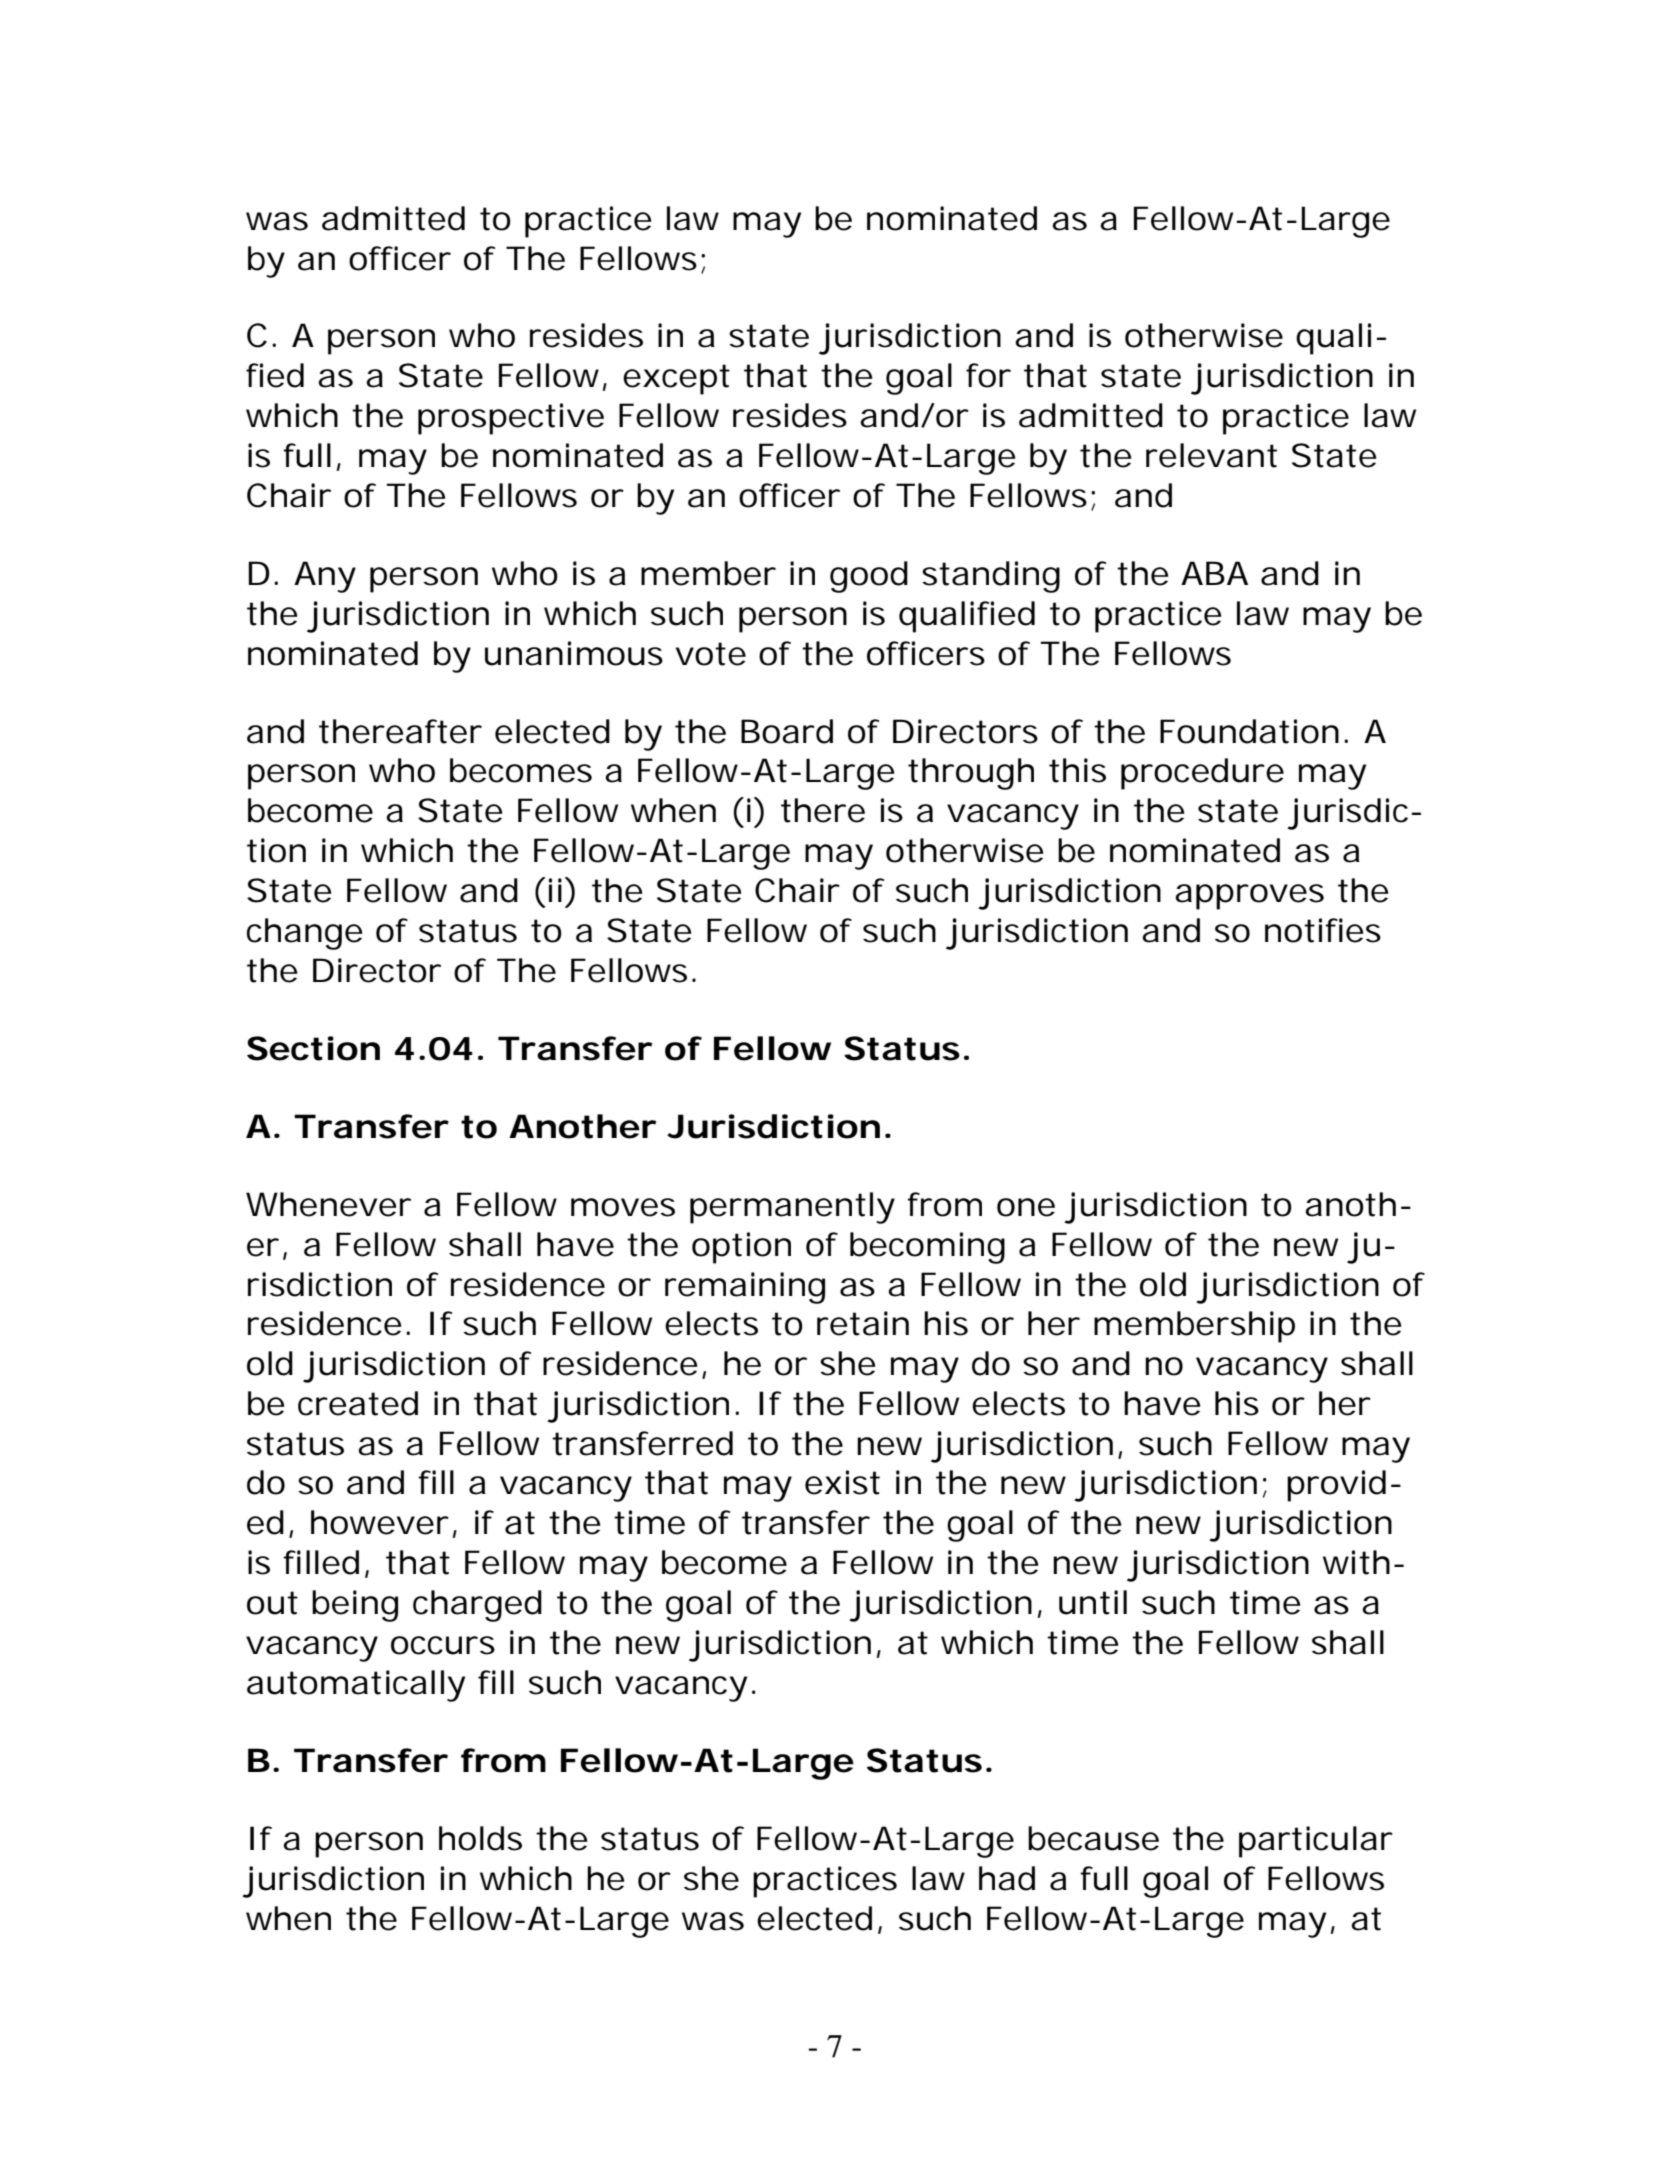 The image size is (1671, 2163). I want to click on holds, so click(480, 1838).
